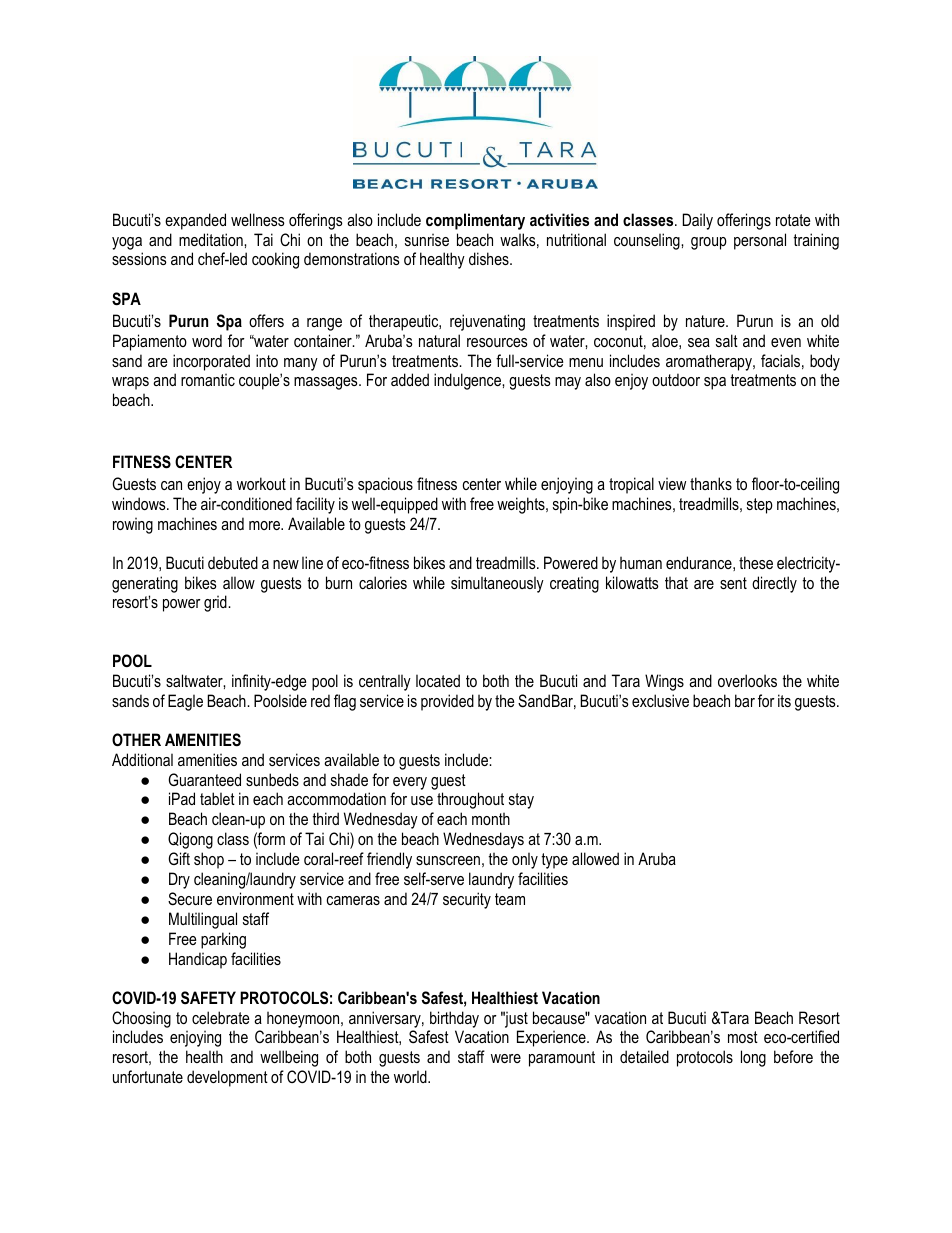 The width and height of the page is (952, 1233). What do you see at coordinates (266, 525) in the page?
I see `more` at bounding box center [266, 525].
